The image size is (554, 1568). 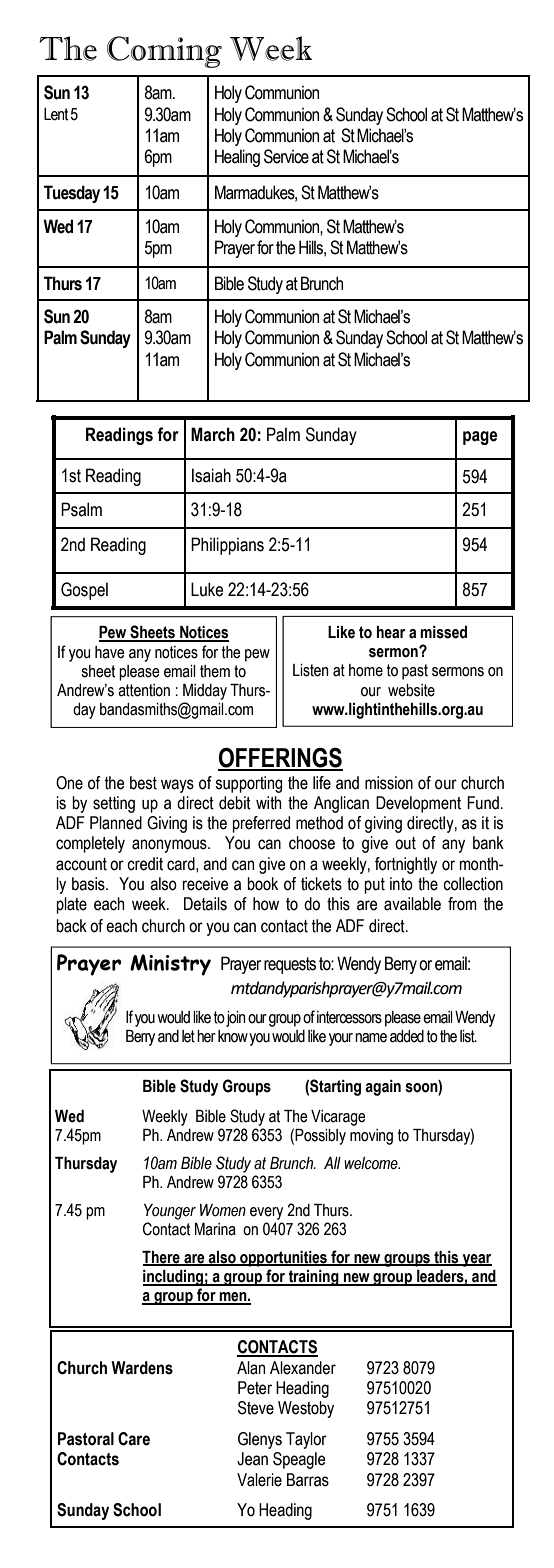 I want to click on Psalm, so click(x=81, y=509).
